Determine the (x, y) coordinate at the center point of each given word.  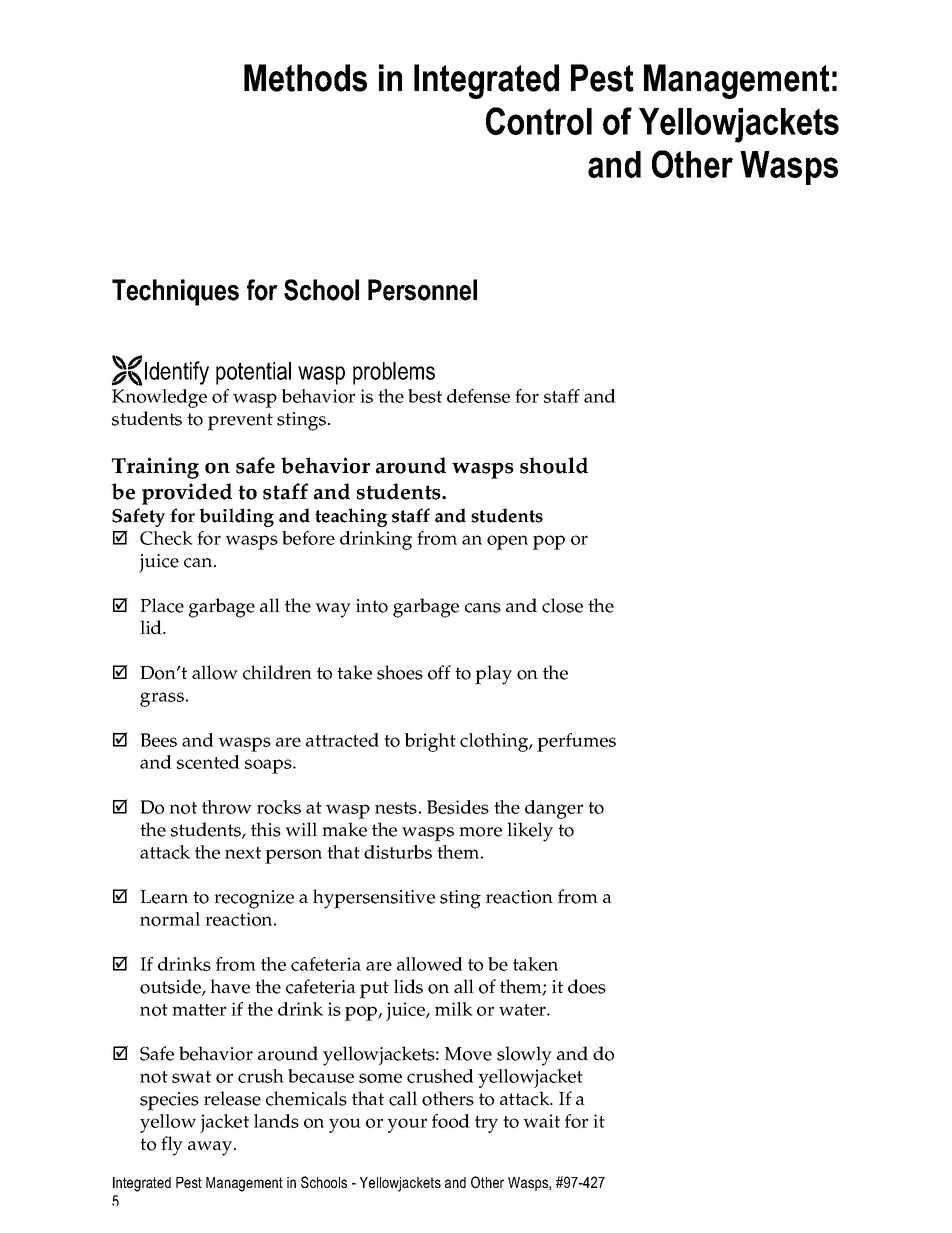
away (211, 1148)
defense (478, 396)
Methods (305, 78)
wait (541, 1121)
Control (539, 121)
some (380, 1078)
